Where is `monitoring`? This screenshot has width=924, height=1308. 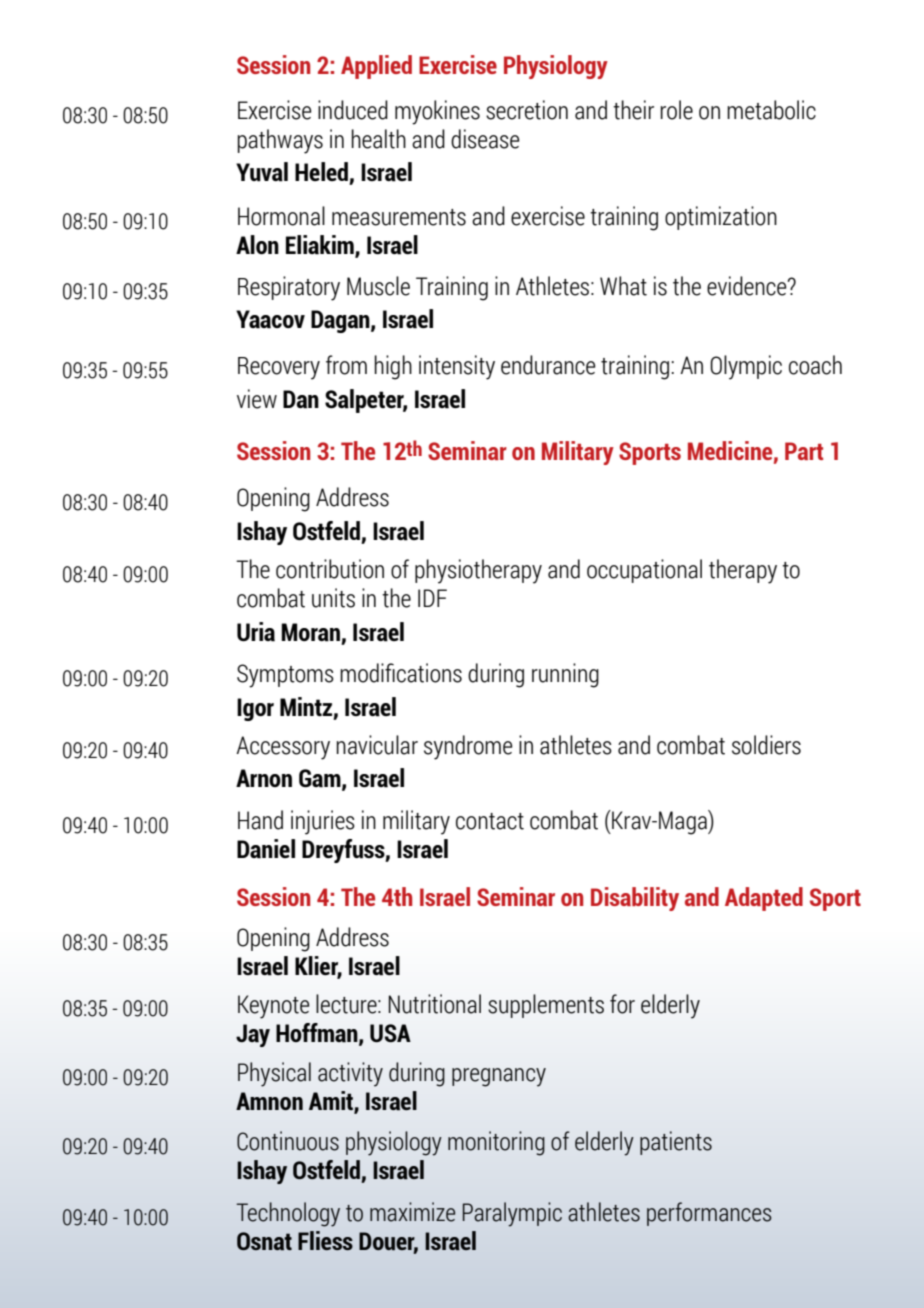
monitoring is located at coordinates (496, 1143).
